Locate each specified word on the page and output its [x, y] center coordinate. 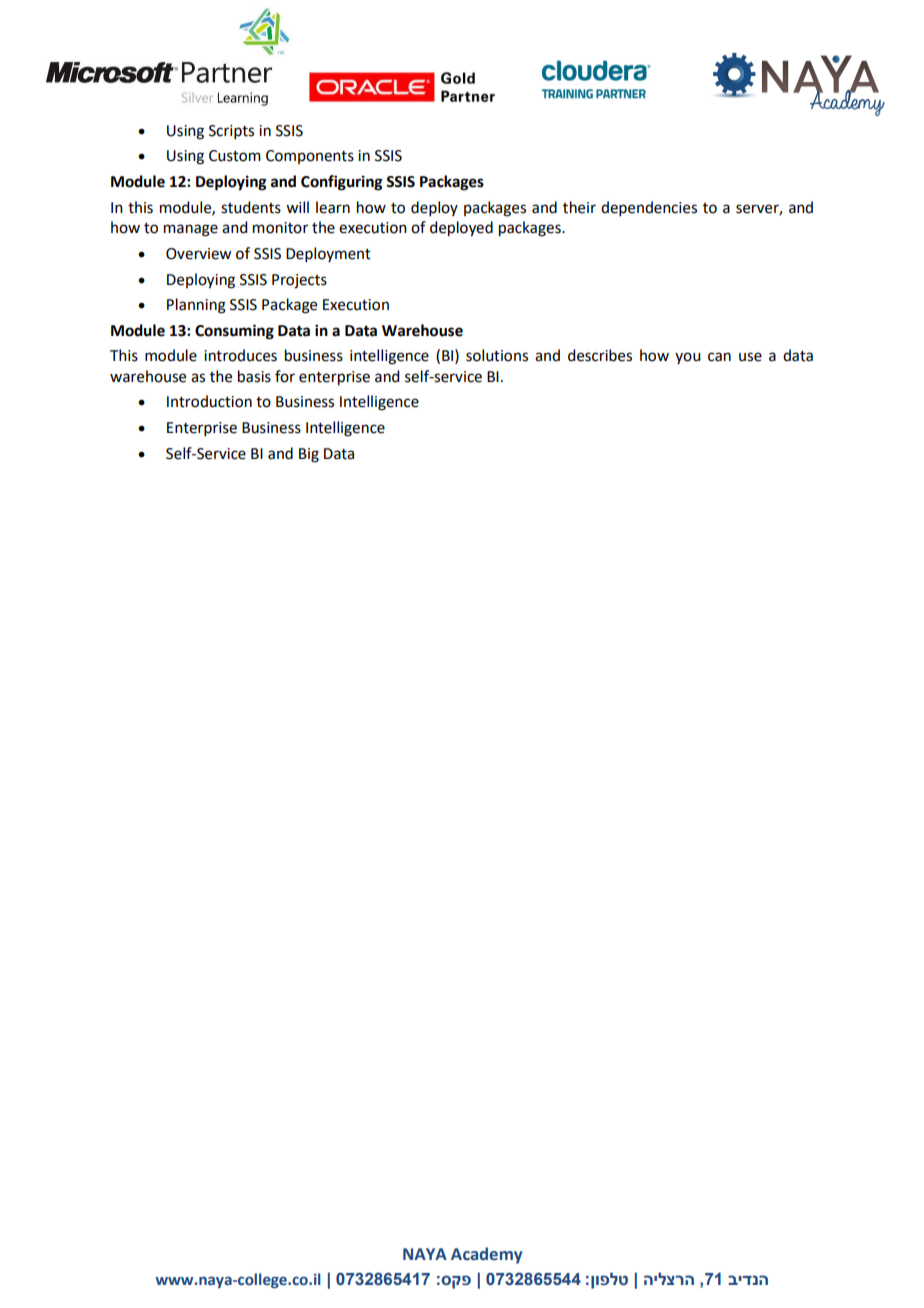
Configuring [342, 183]
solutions [497, 355]
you [687, 358]
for [285, 376]
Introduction [209, 401]
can [719, 357]
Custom [235, 156]
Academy [486, 1255]
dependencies [649, 208]
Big [309, 455]
